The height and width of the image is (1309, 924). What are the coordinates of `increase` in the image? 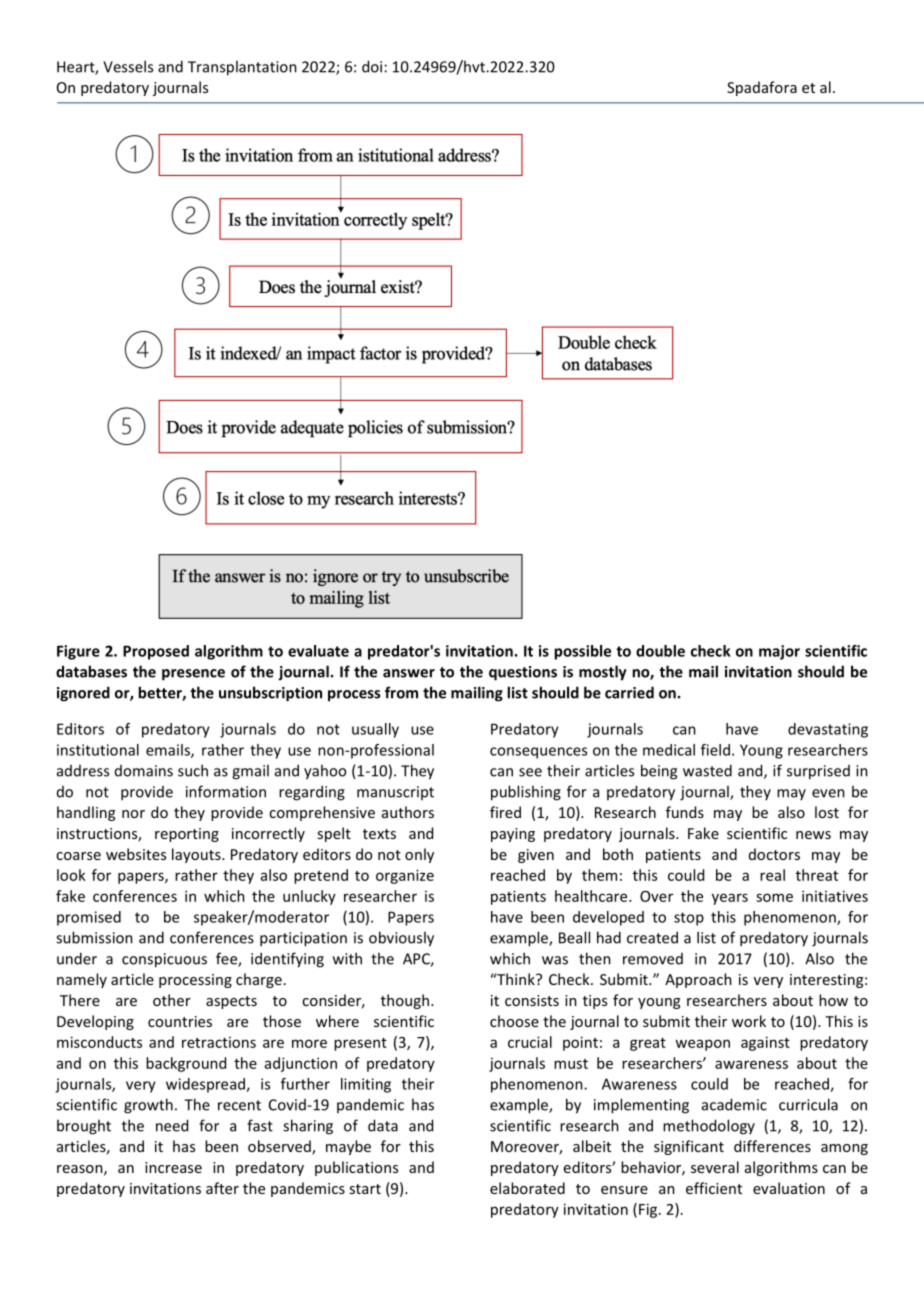 It's located at (173, 1167).
